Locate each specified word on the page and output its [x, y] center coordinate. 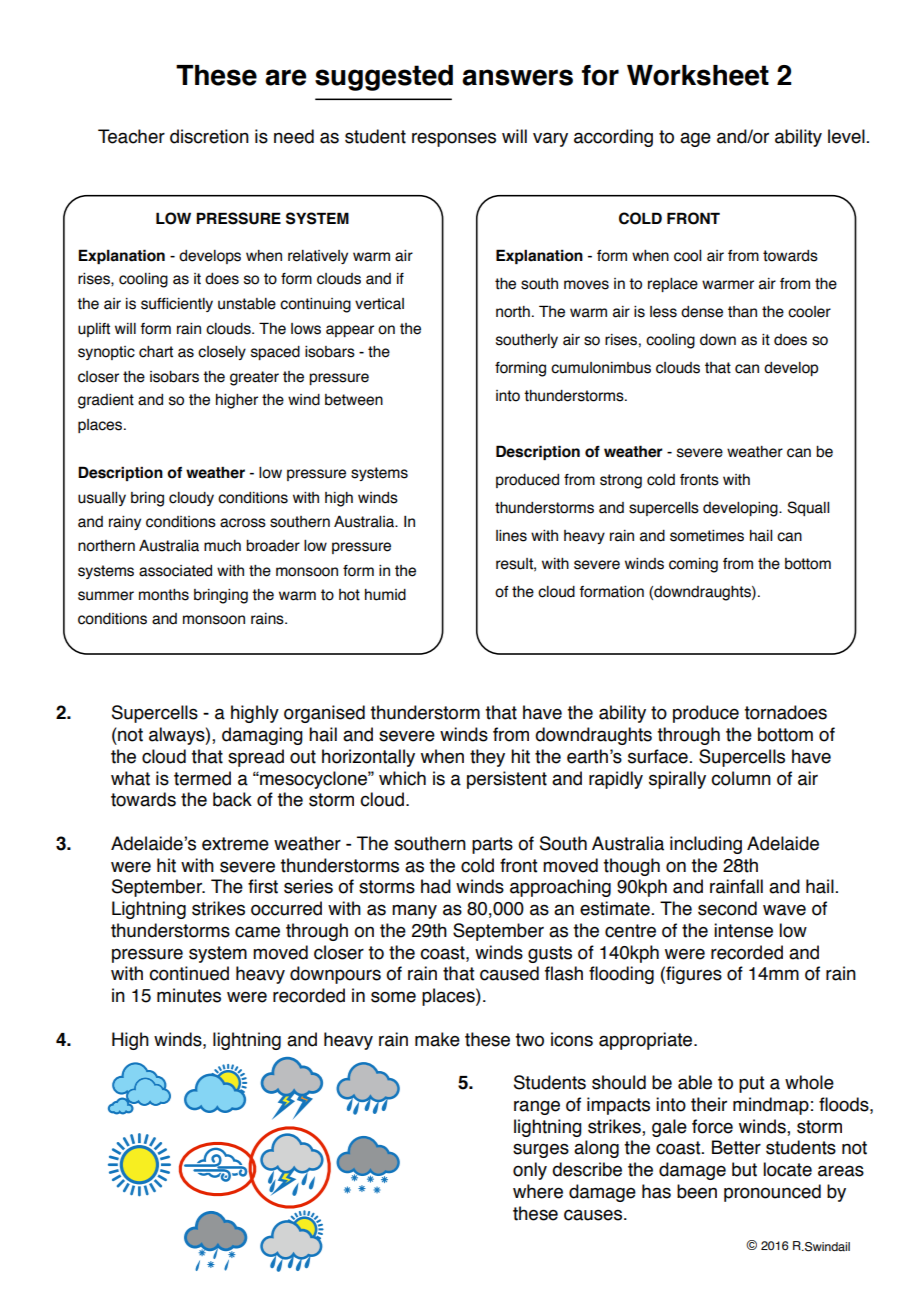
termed [202, 778]
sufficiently [177, 305]
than [742, 312]
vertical [379, 304]
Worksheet [698, 75]
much [222, 546]
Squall [808, 508]
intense [743, 930]
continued [189, 973]
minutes [189, 995]
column [741, 778]
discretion [209, 136]
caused [509, 973]
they [487, 758]
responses [454, 139]
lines [511, 536]
